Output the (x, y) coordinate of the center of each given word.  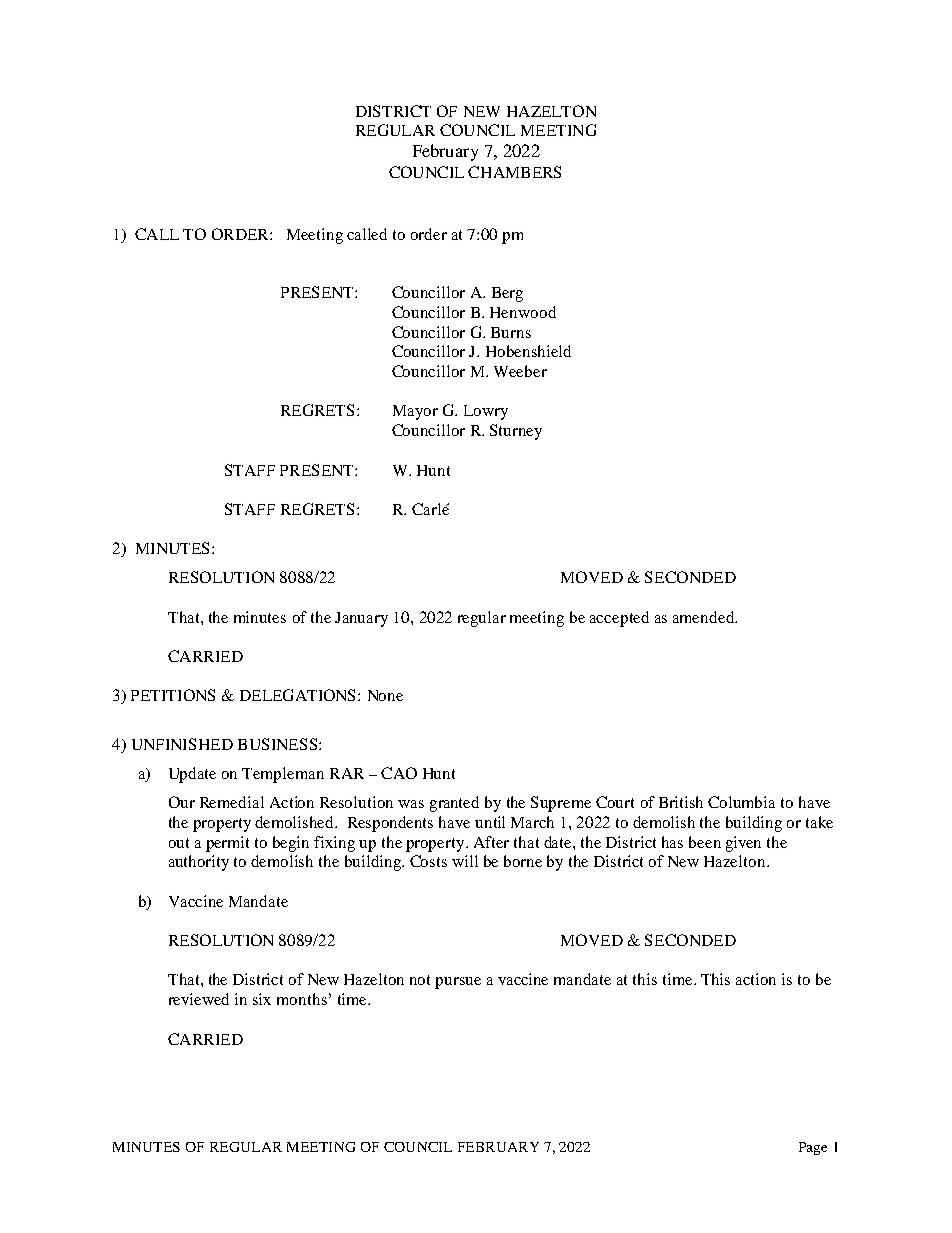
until (490, 822)
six (262, 999)
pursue (458, 983)
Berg (507, 294)
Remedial (232, 802)
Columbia (741, 802)
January (361, 619)
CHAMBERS (514, 172)
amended (705, 617)
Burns (511, 332)
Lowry (486, 412)
